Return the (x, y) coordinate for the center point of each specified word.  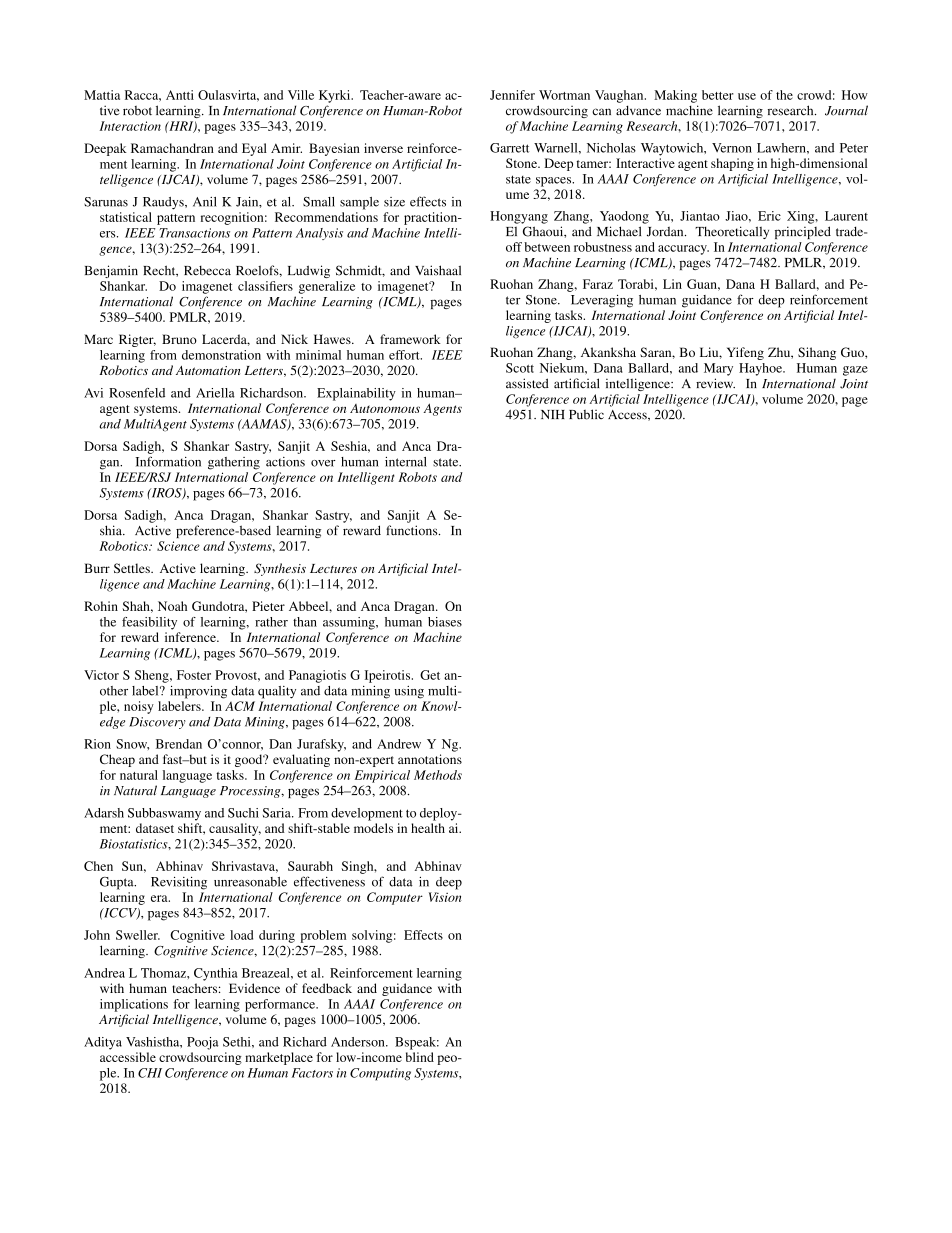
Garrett (509, 148)
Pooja (203, 1043)
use (747, 96)
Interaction (130, 126)
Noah (172, 606)
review (715, 383)
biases (445, 622)
